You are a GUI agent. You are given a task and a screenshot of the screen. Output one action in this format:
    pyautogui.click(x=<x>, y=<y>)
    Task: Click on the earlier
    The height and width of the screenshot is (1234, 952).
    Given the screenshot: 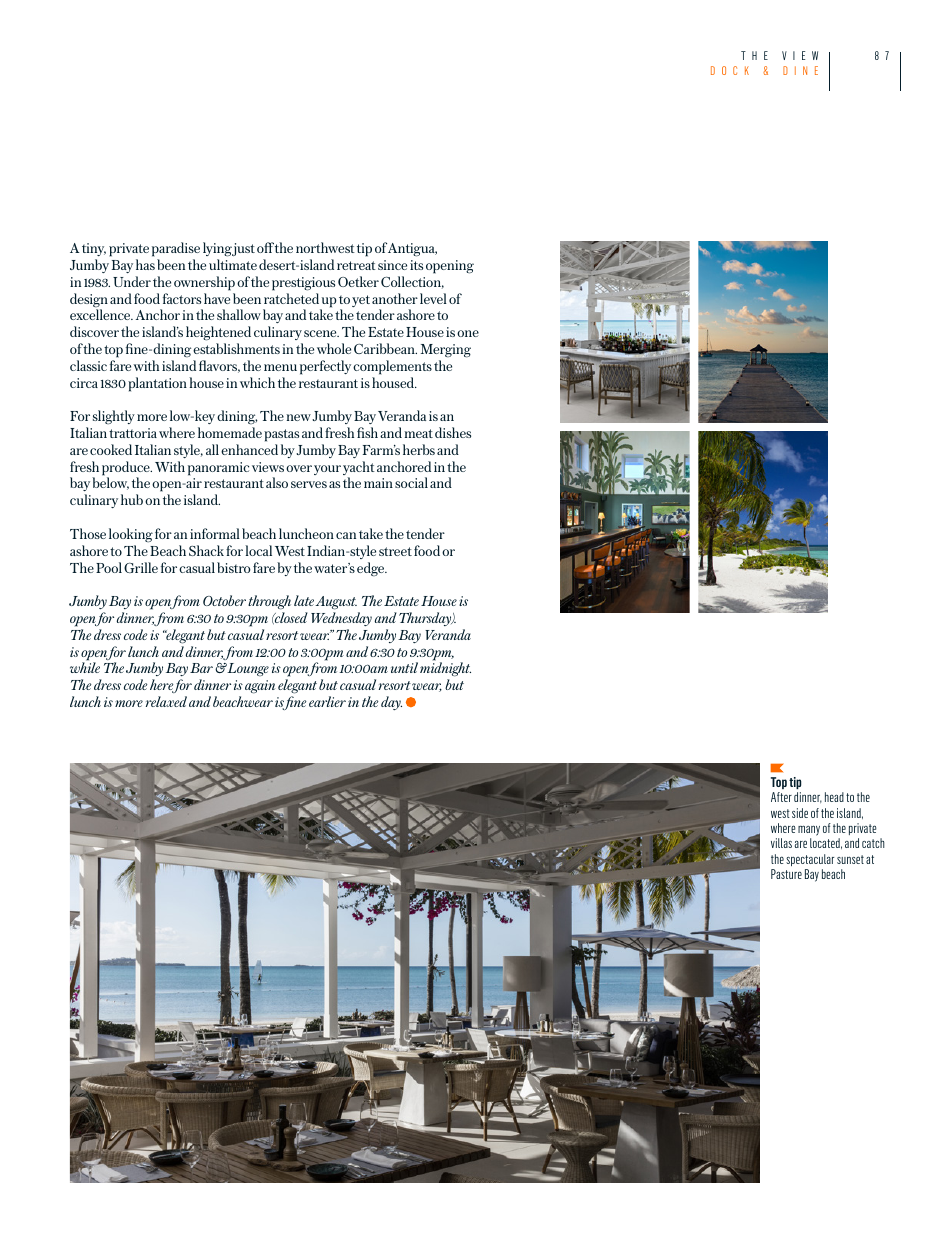 What is the action you would take?
    pyautogui.click(x=327, y=701)
